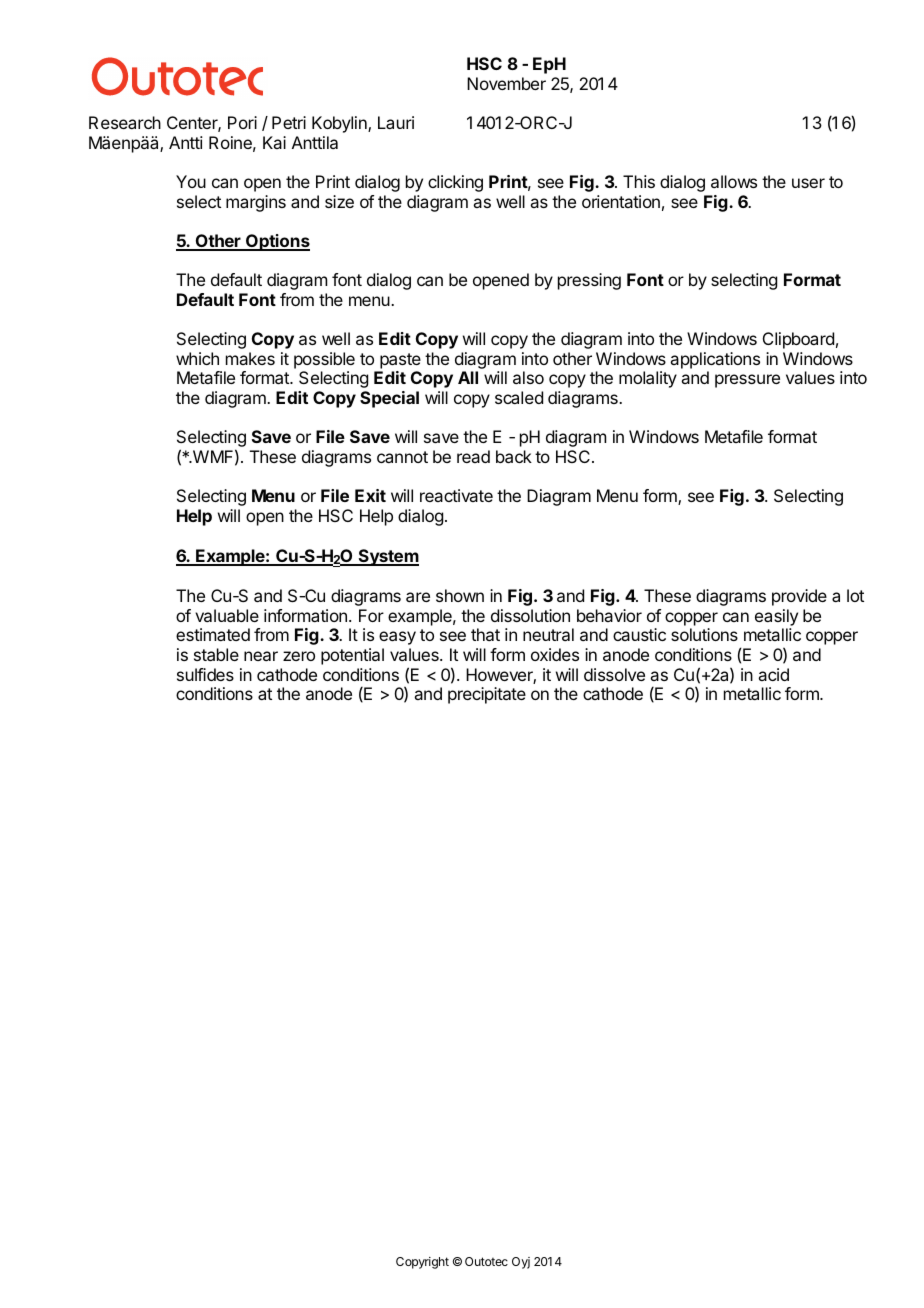  I want to click on Pori, so click(242, 122).
